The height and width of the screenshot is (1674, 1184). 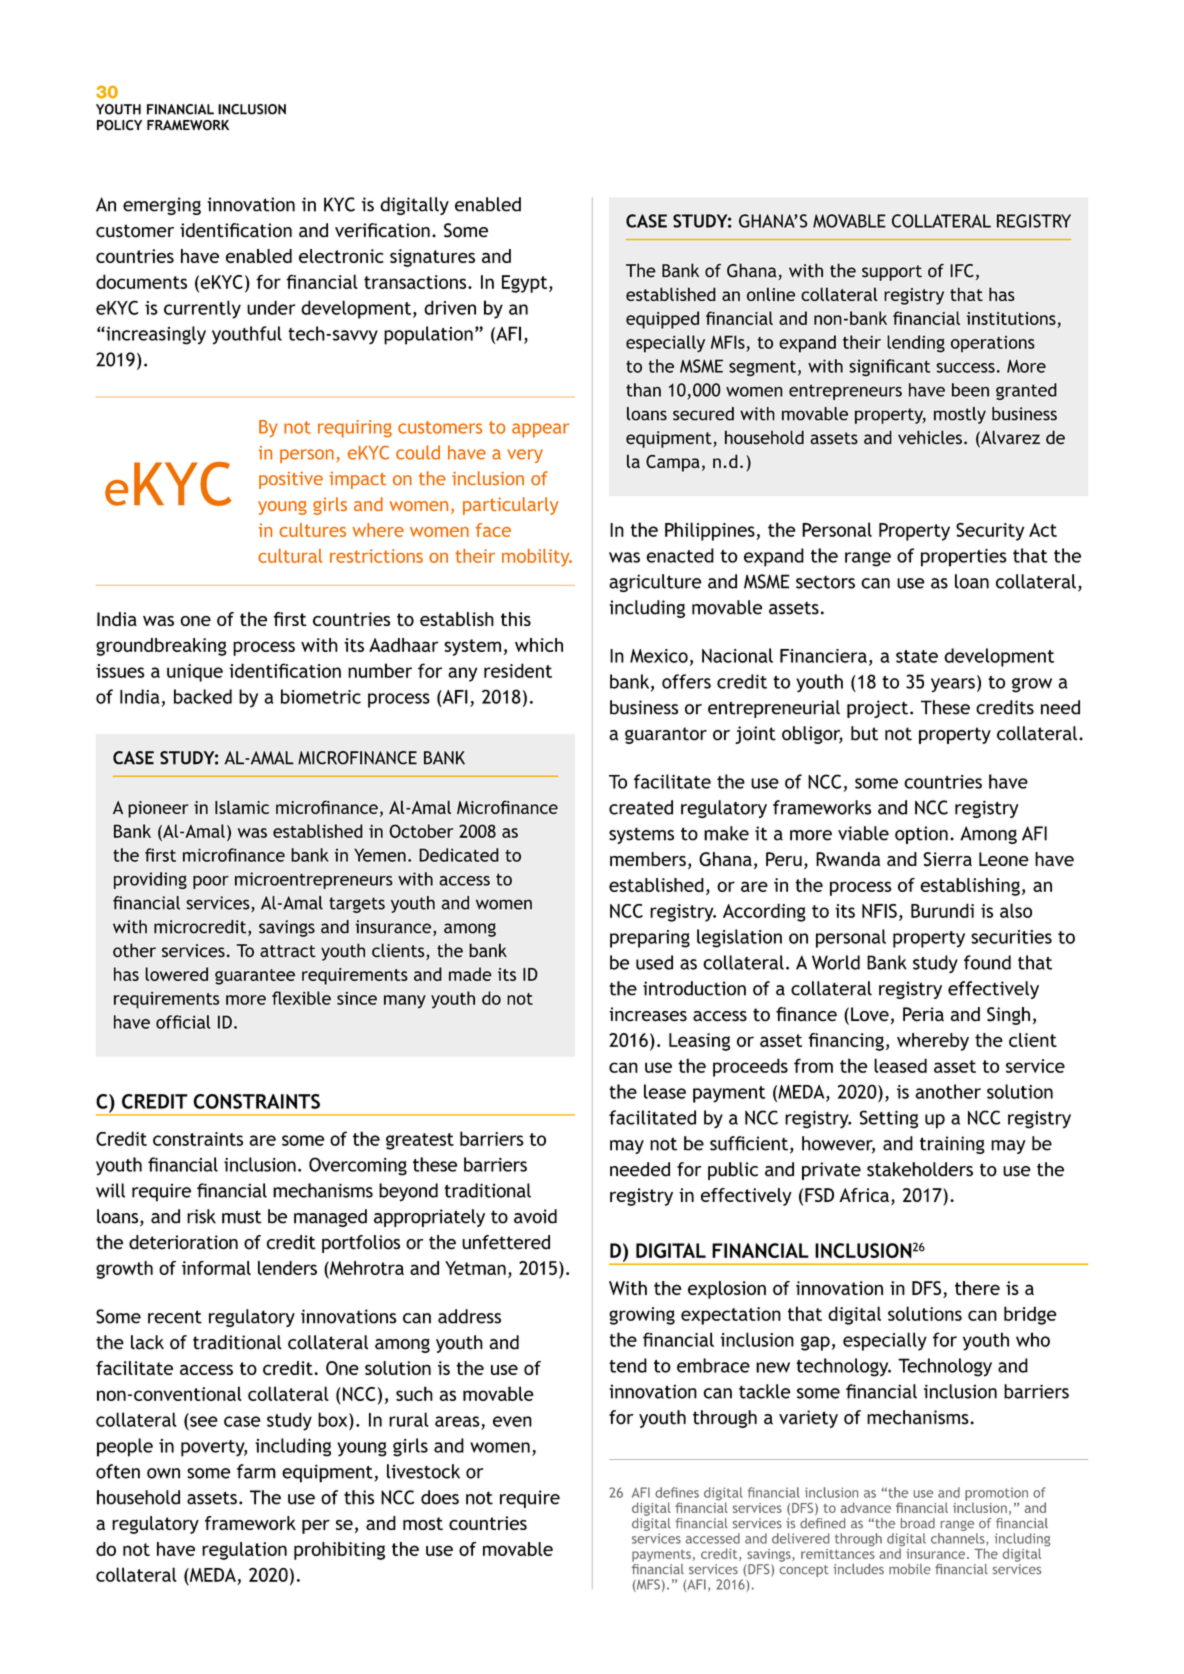 What do you see at coordinates (918, 1523) in the screenshot?
I see `broad` at bounding box center [918, 1523].
